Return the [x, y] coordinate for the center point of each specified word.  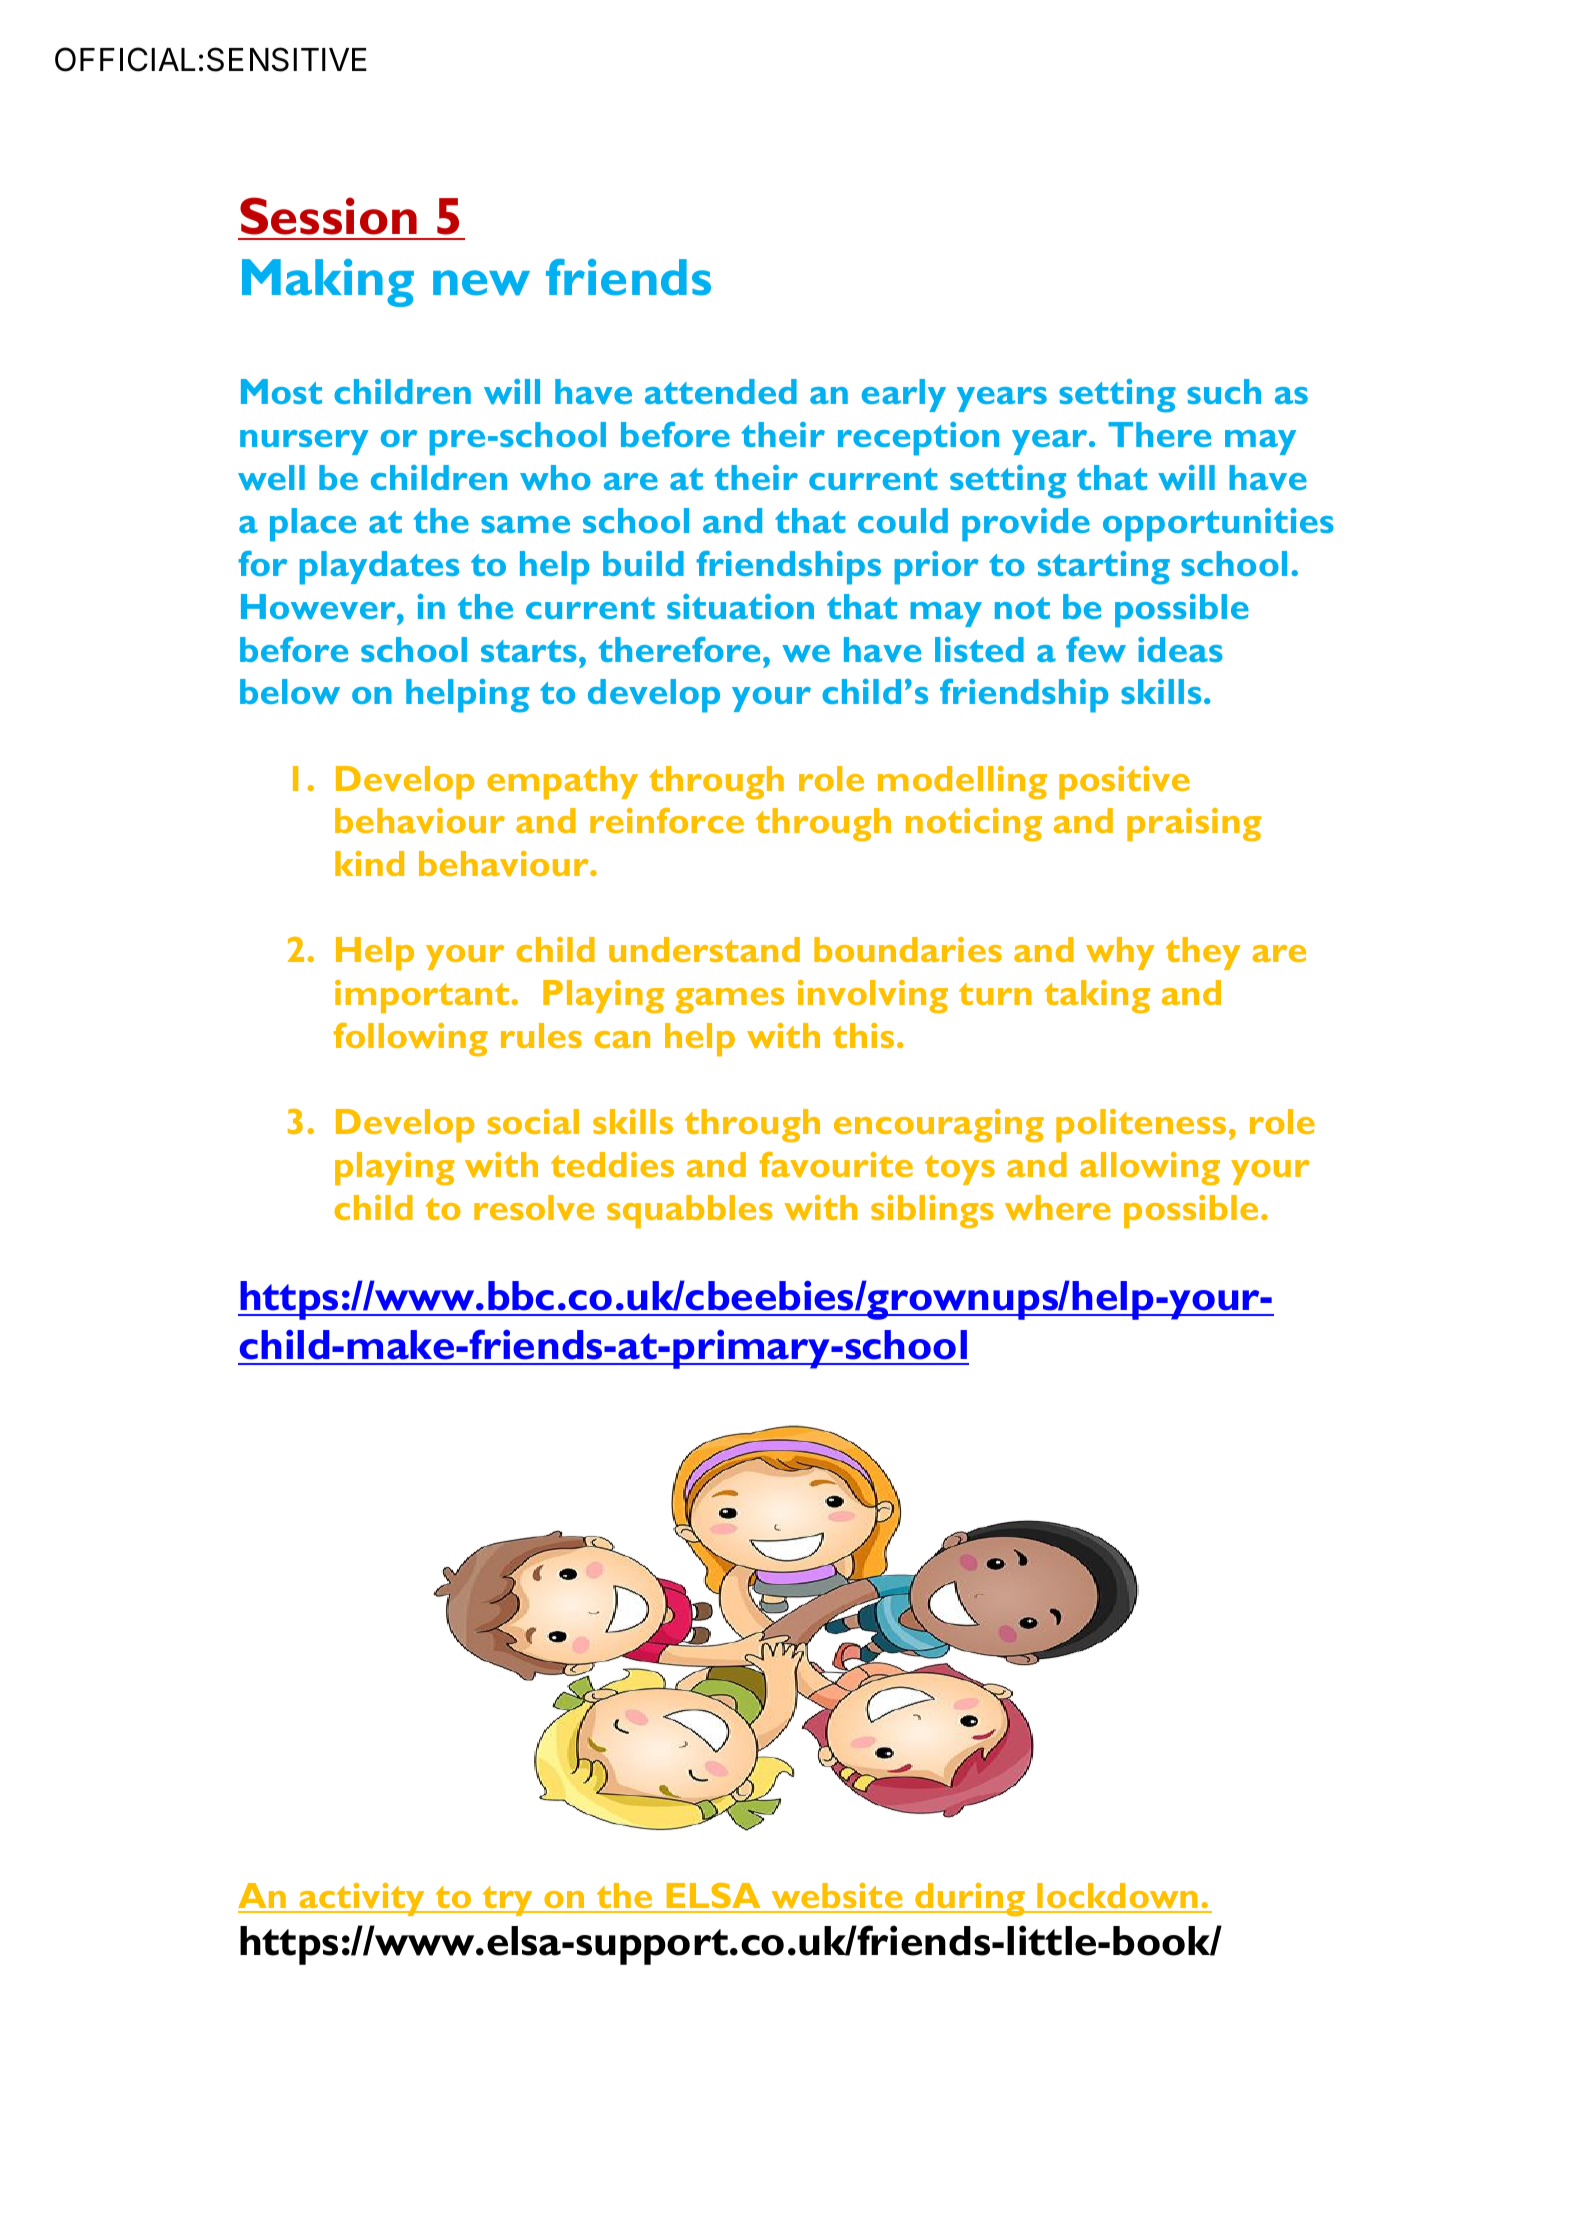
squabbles [689, 1212]
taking [1097, 997]
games [730, 1001]
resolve [534, 1207]
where [1058, 1207]
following [411, 1039]
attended [721, 391]
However [319, 606]
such [1224, 391]
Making [328, 283]
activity [362, 1899]
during [970, 1900]
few [1096, 649]
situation [740, 606]
